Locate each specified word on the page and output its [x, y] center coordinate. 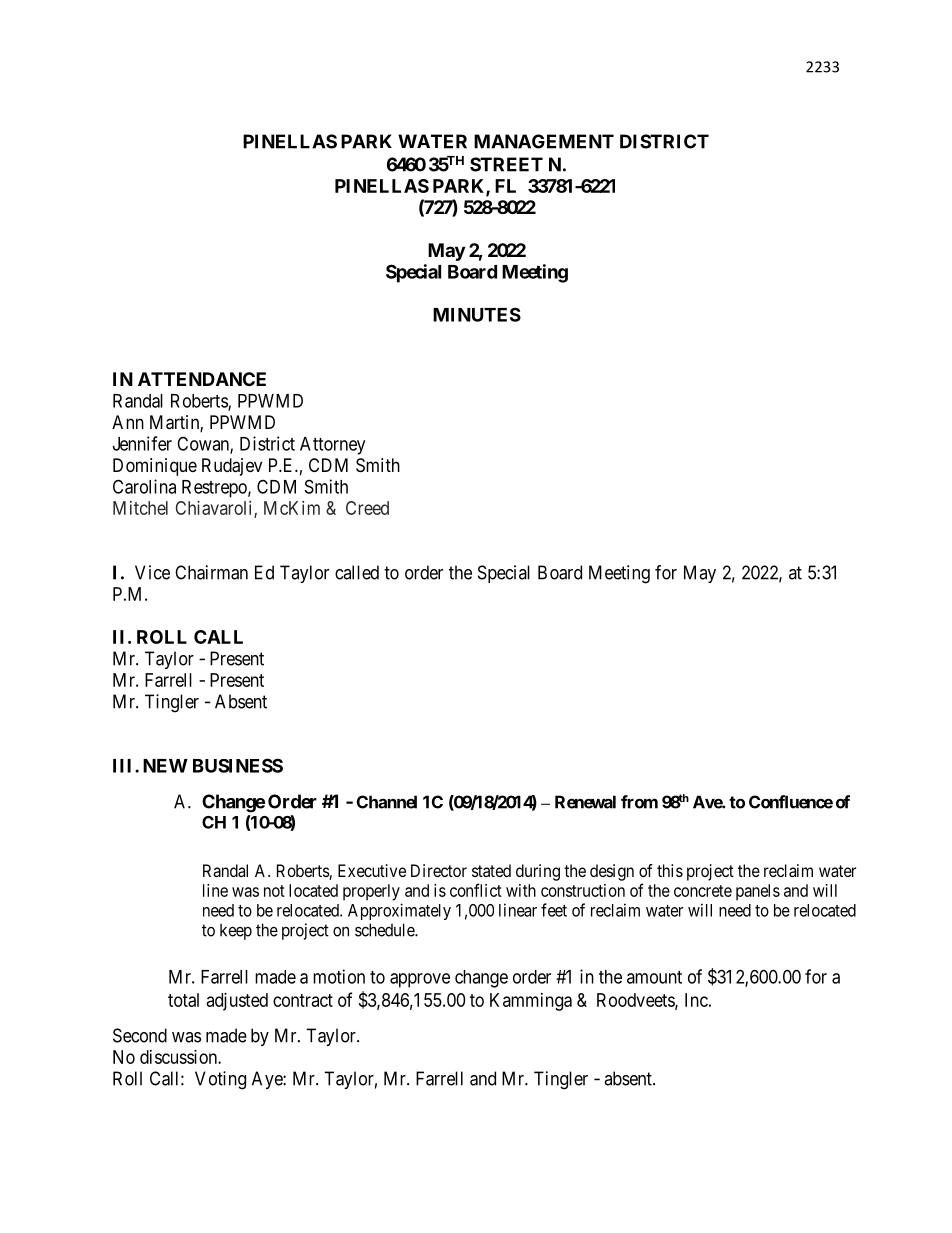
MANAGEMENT [544, 141]
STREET [506, 164]
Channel [387, 802]
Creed [367, 508]
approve [420, 980]
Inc [696, 1000]
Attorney [332, 446]
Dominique [155, 467]
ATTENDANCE [202, 379]
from [639, 802]
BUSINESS [238, 765]
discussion [179, 1057]
